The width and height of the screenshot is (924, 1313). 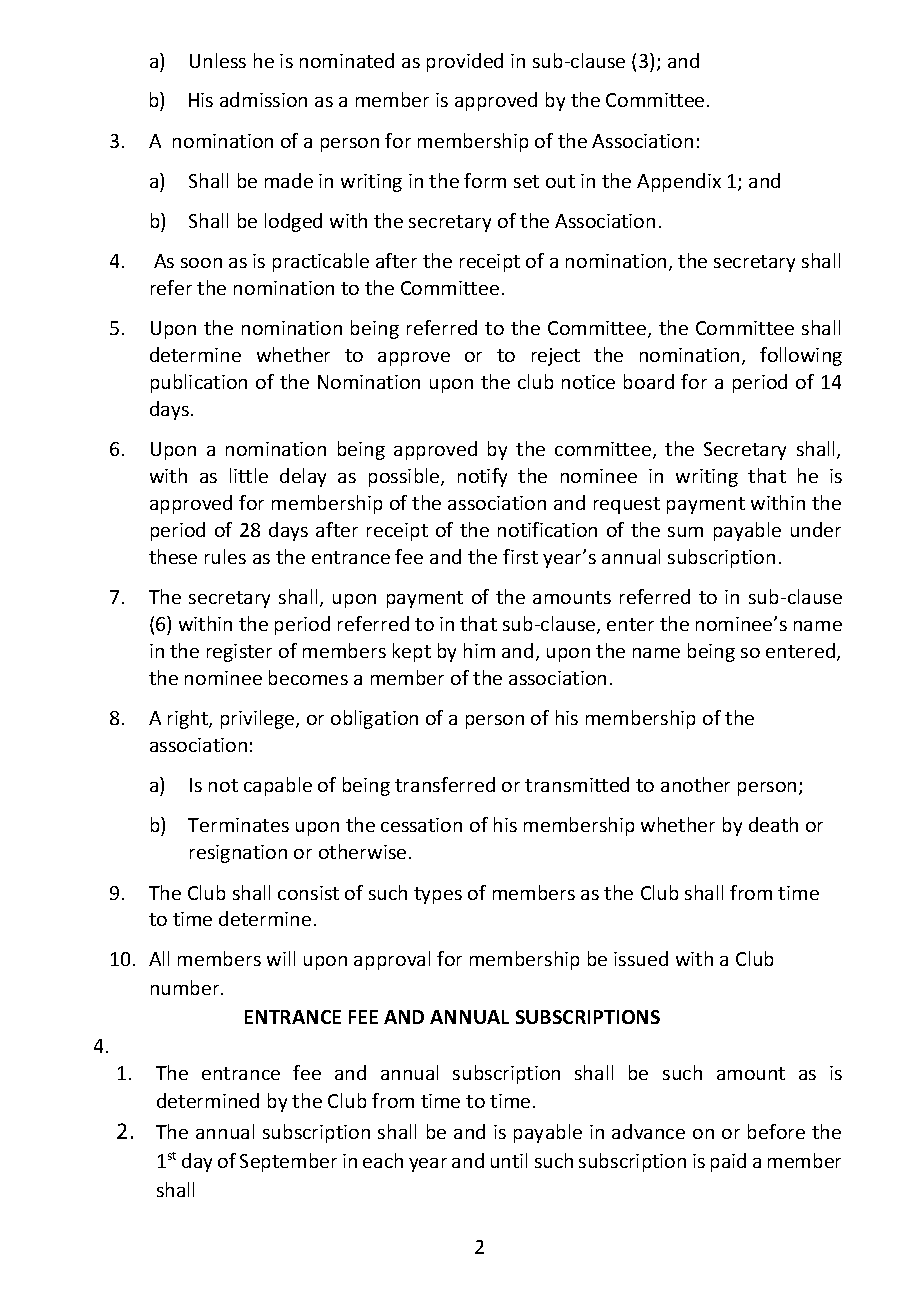 I want to click on provided, so click(x=465, y=62).
